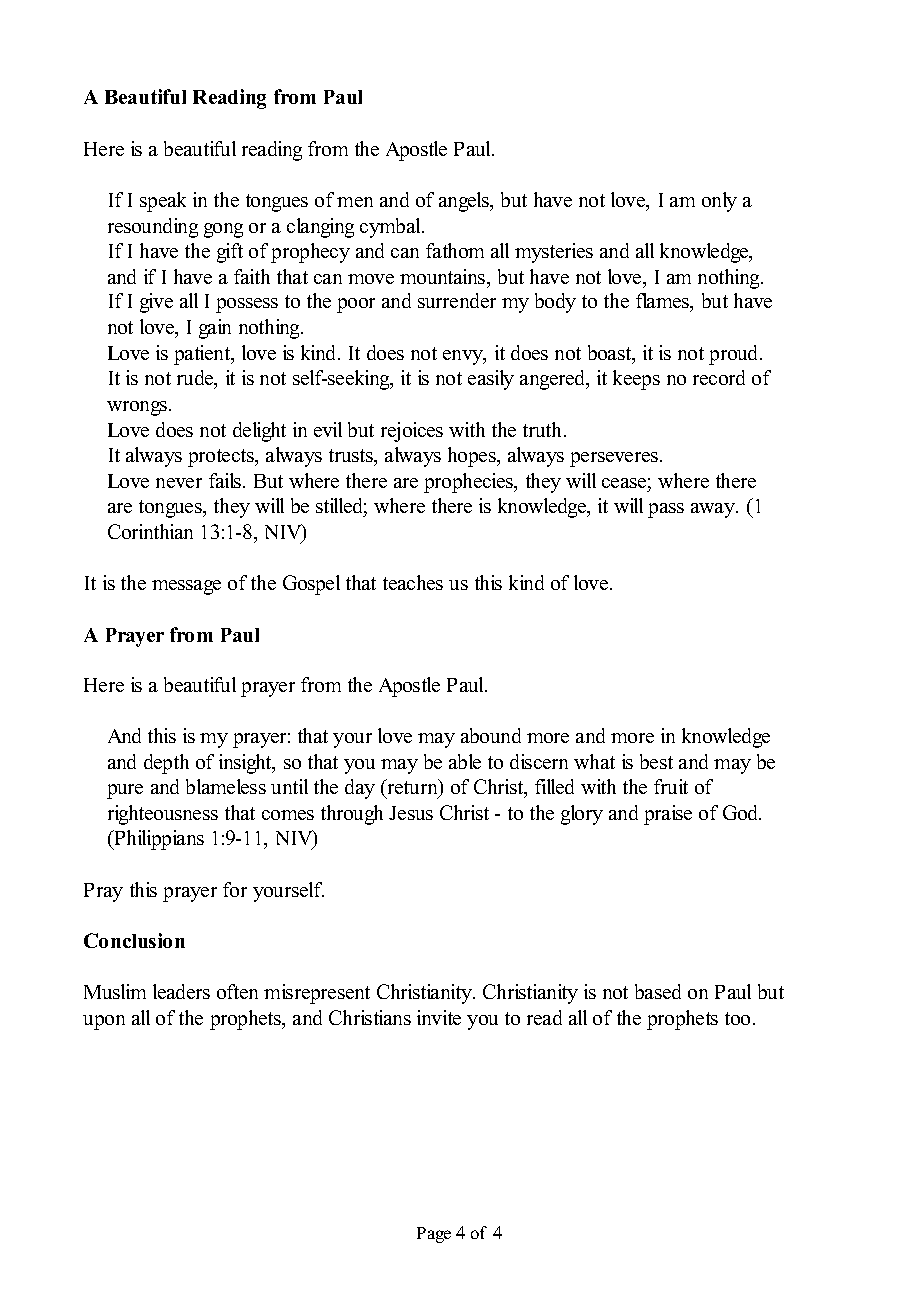 This screenshot has width=924, height=1308. Describe the element at coordinates (413, 582) in the screenshot. I see `teaches` at that location.
